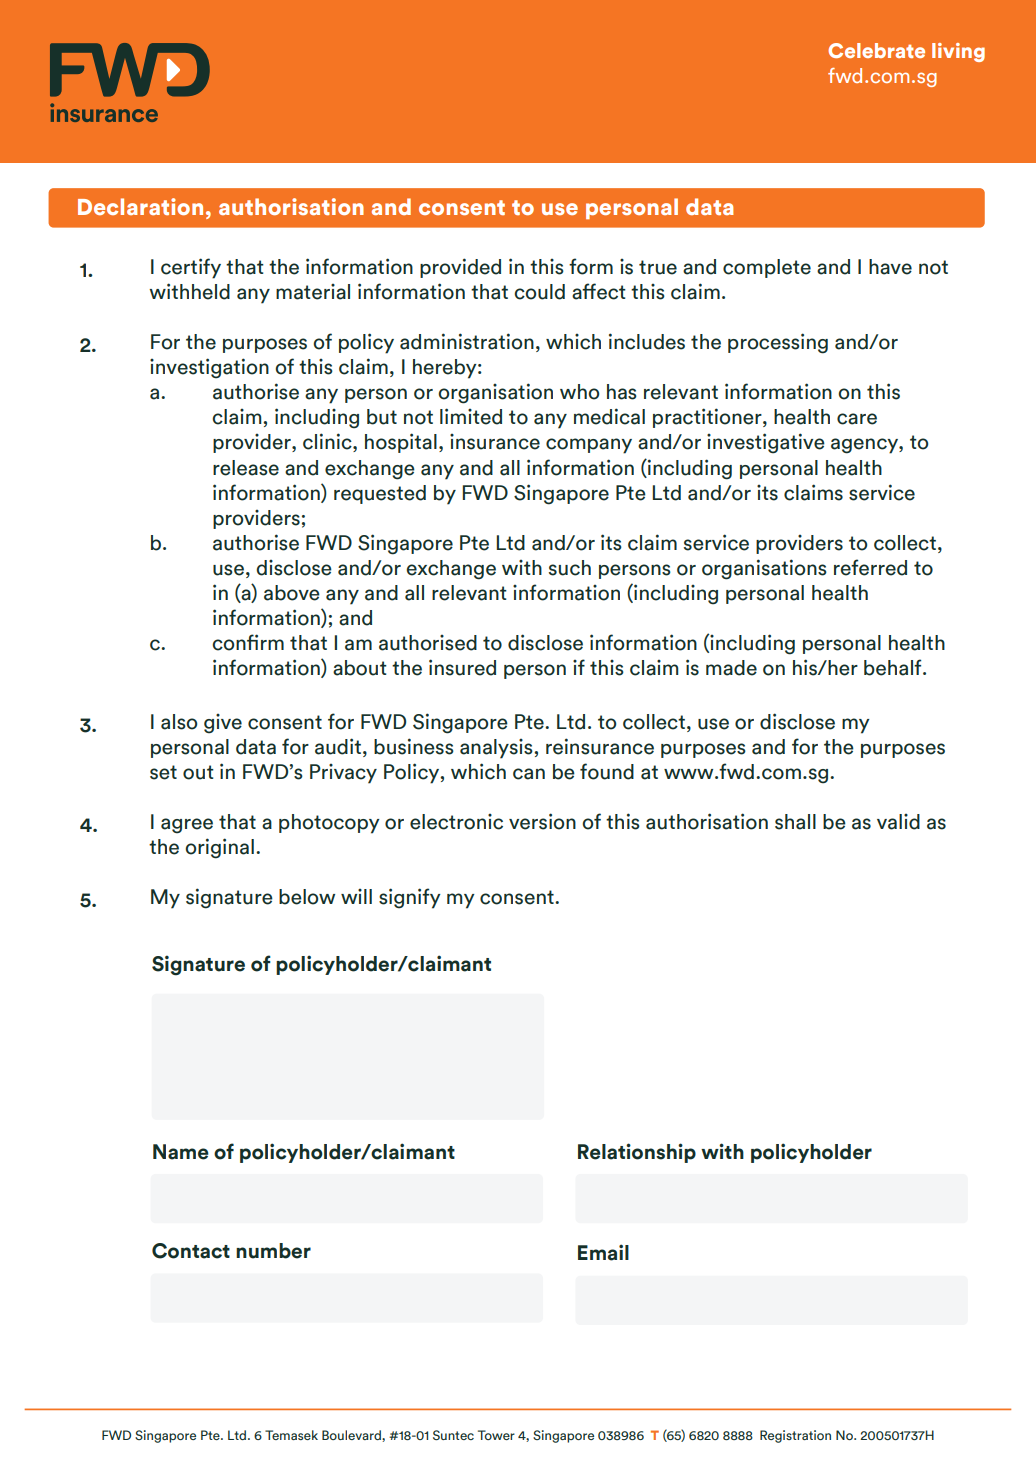  Describe the element at coordinates (291, 1435) in the screenshot. I see `Temasek` at that location.
